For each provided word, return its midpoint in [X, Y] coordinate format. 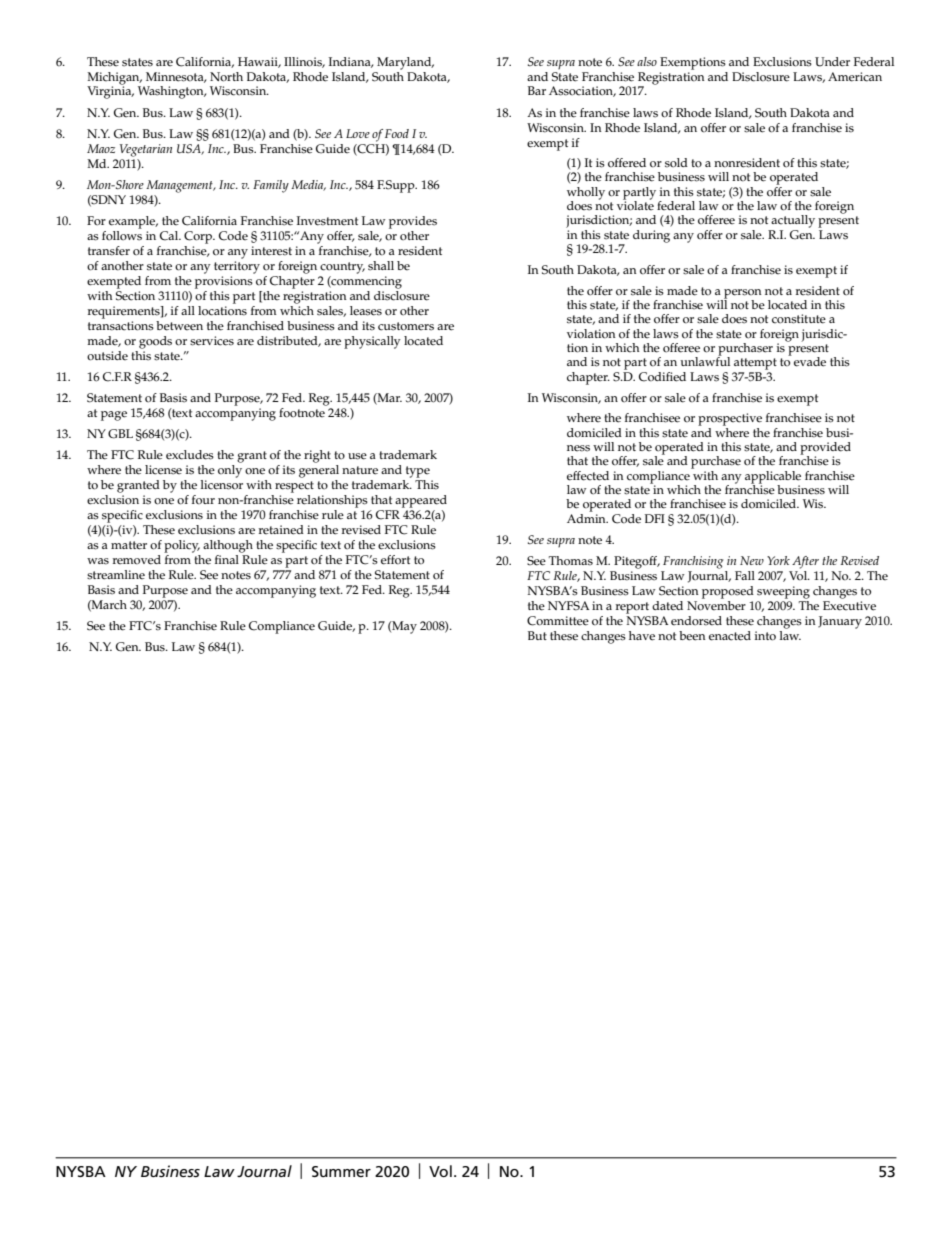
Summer [341, 1171]
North [226, 77]
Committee [558, 621]
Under [832, 62]
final [228, 558]
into [765, 636]
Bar [537, 90]
